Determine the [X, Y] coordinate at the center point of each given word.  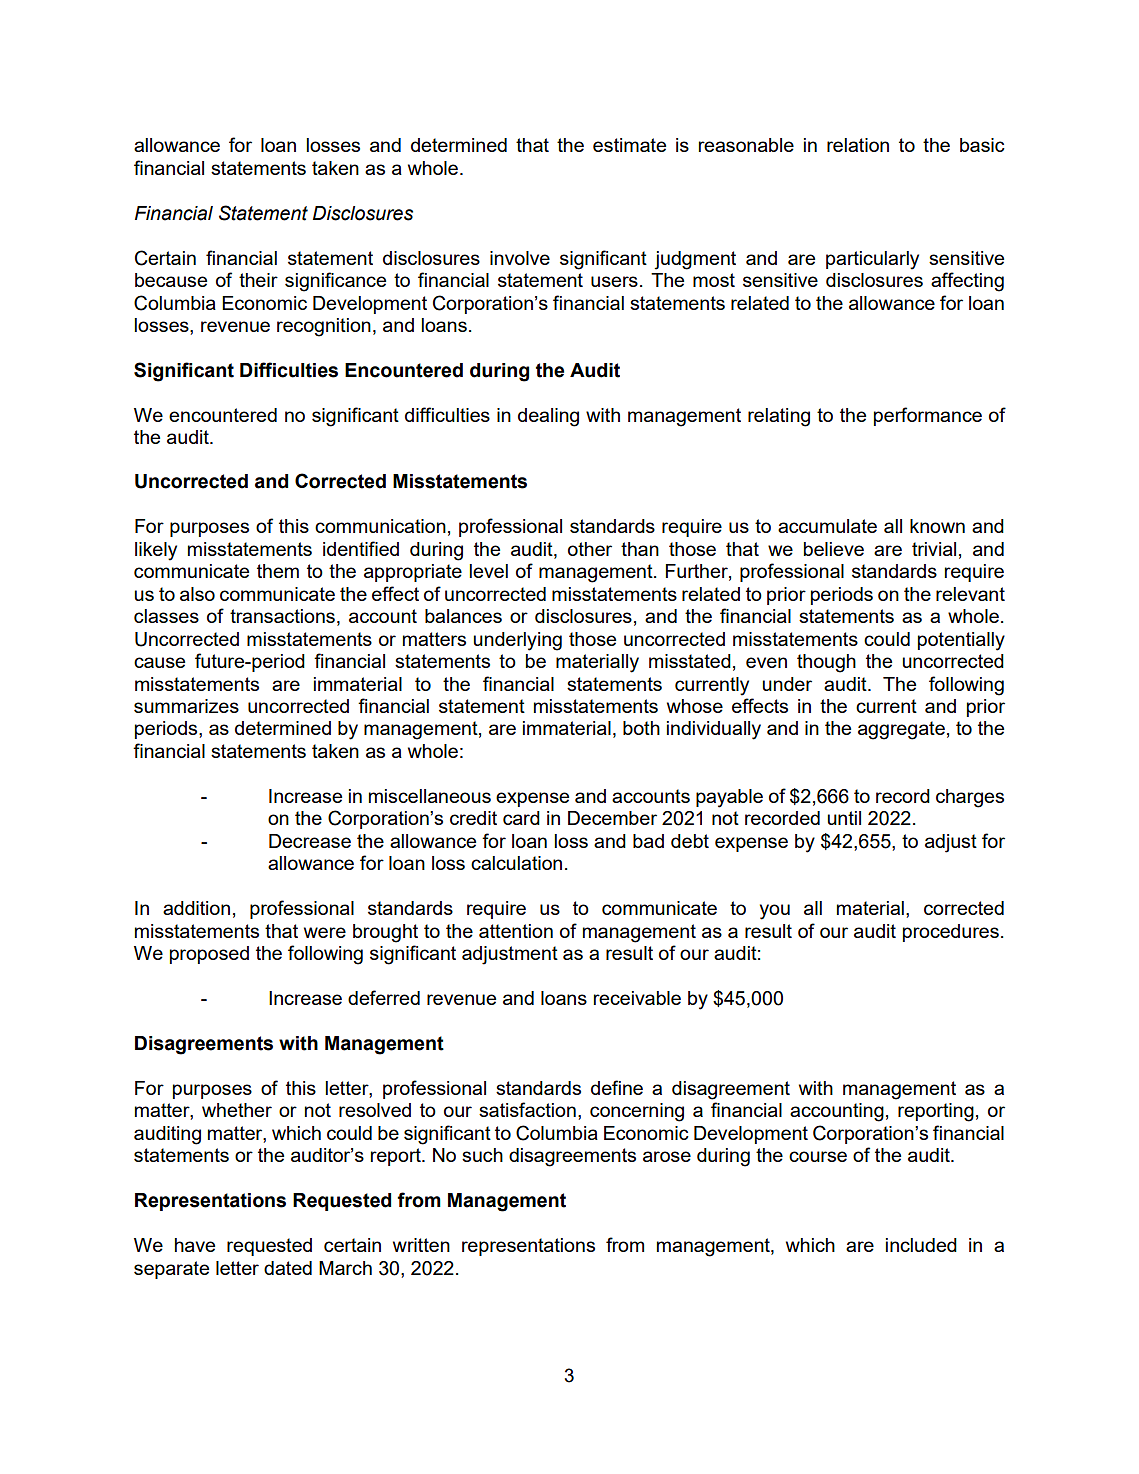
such [482, 1155]
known [937, 526]
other [590, 549]
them [278, 571]
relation [858, 145]
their [258, 280]
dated [288, 1268]
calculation [516, 863]
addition [196, 908]
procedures [951, 933]
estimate [629, 145]
